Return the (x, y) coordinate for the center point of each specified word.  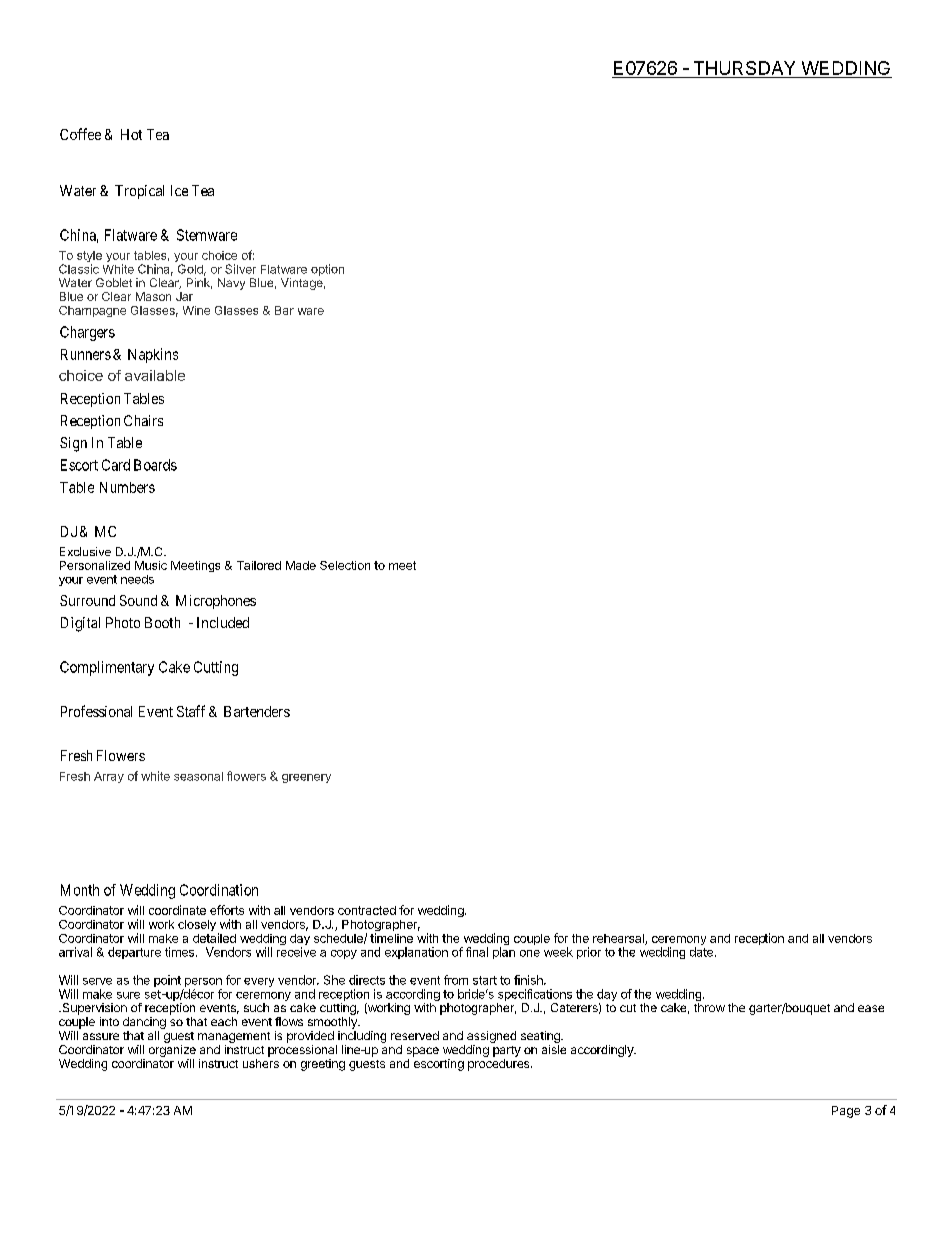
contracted (367, 910)
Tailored (259, 565)
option (327, 270)
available (155, 375)
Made (301, 565)
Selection (345, 565)
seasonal (198, 776)
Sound (138, 600)
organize (172, 1051)
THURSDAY (744, 69)
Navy (231, 284)
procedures (500, 1065)
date (701, 952)
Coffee (80, 134)
